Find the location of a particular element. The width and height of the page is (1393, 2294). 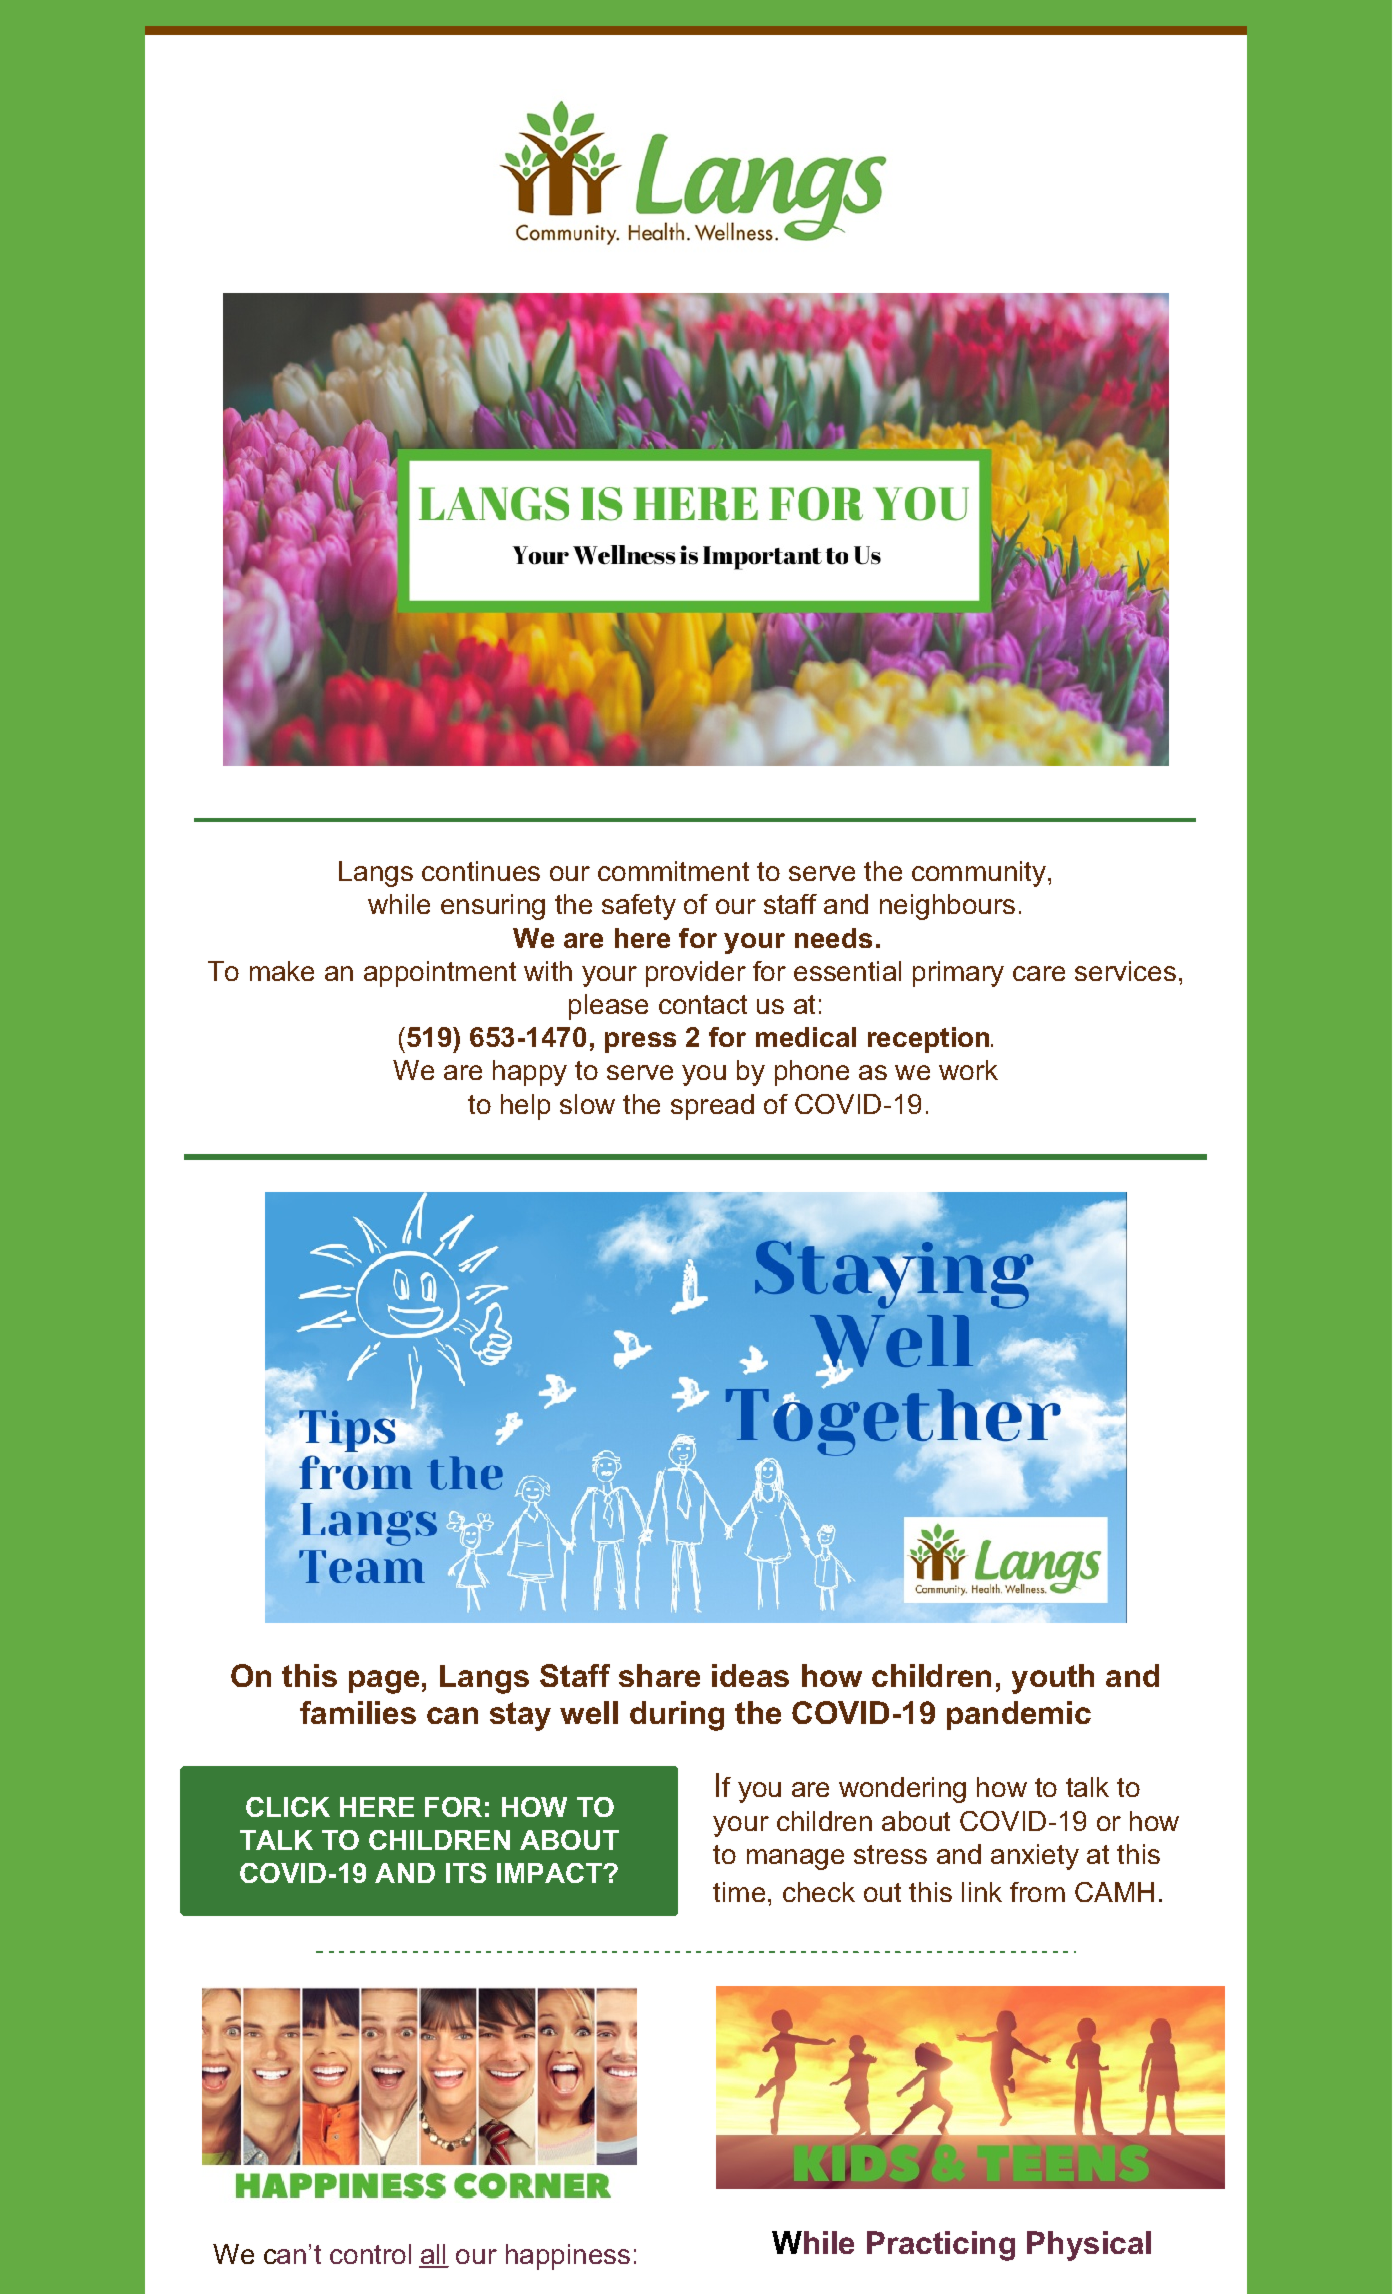

appointment is located at coordinates (440, 974).
